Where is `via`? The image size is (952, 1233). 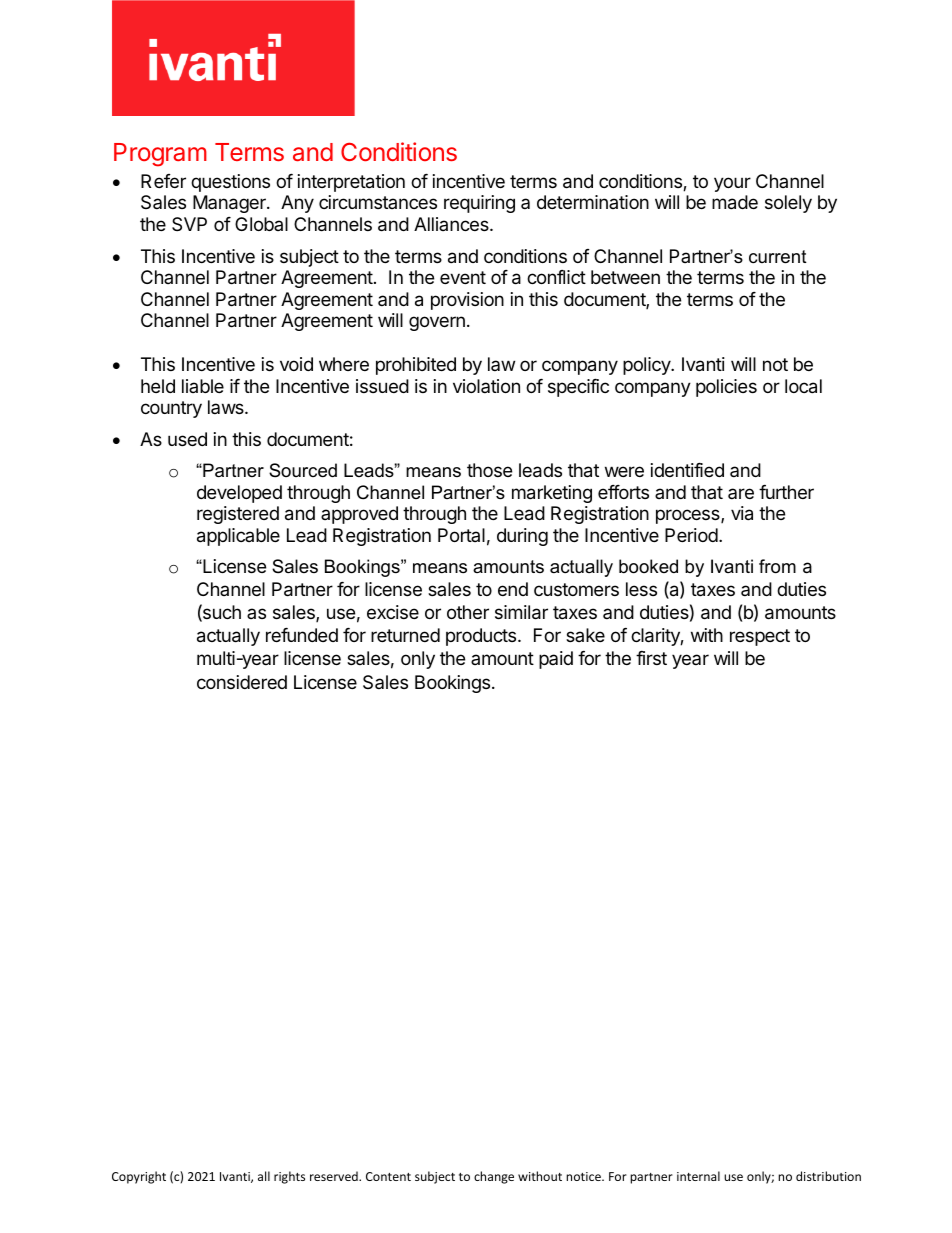
via is located at coordinates (742, 513).
